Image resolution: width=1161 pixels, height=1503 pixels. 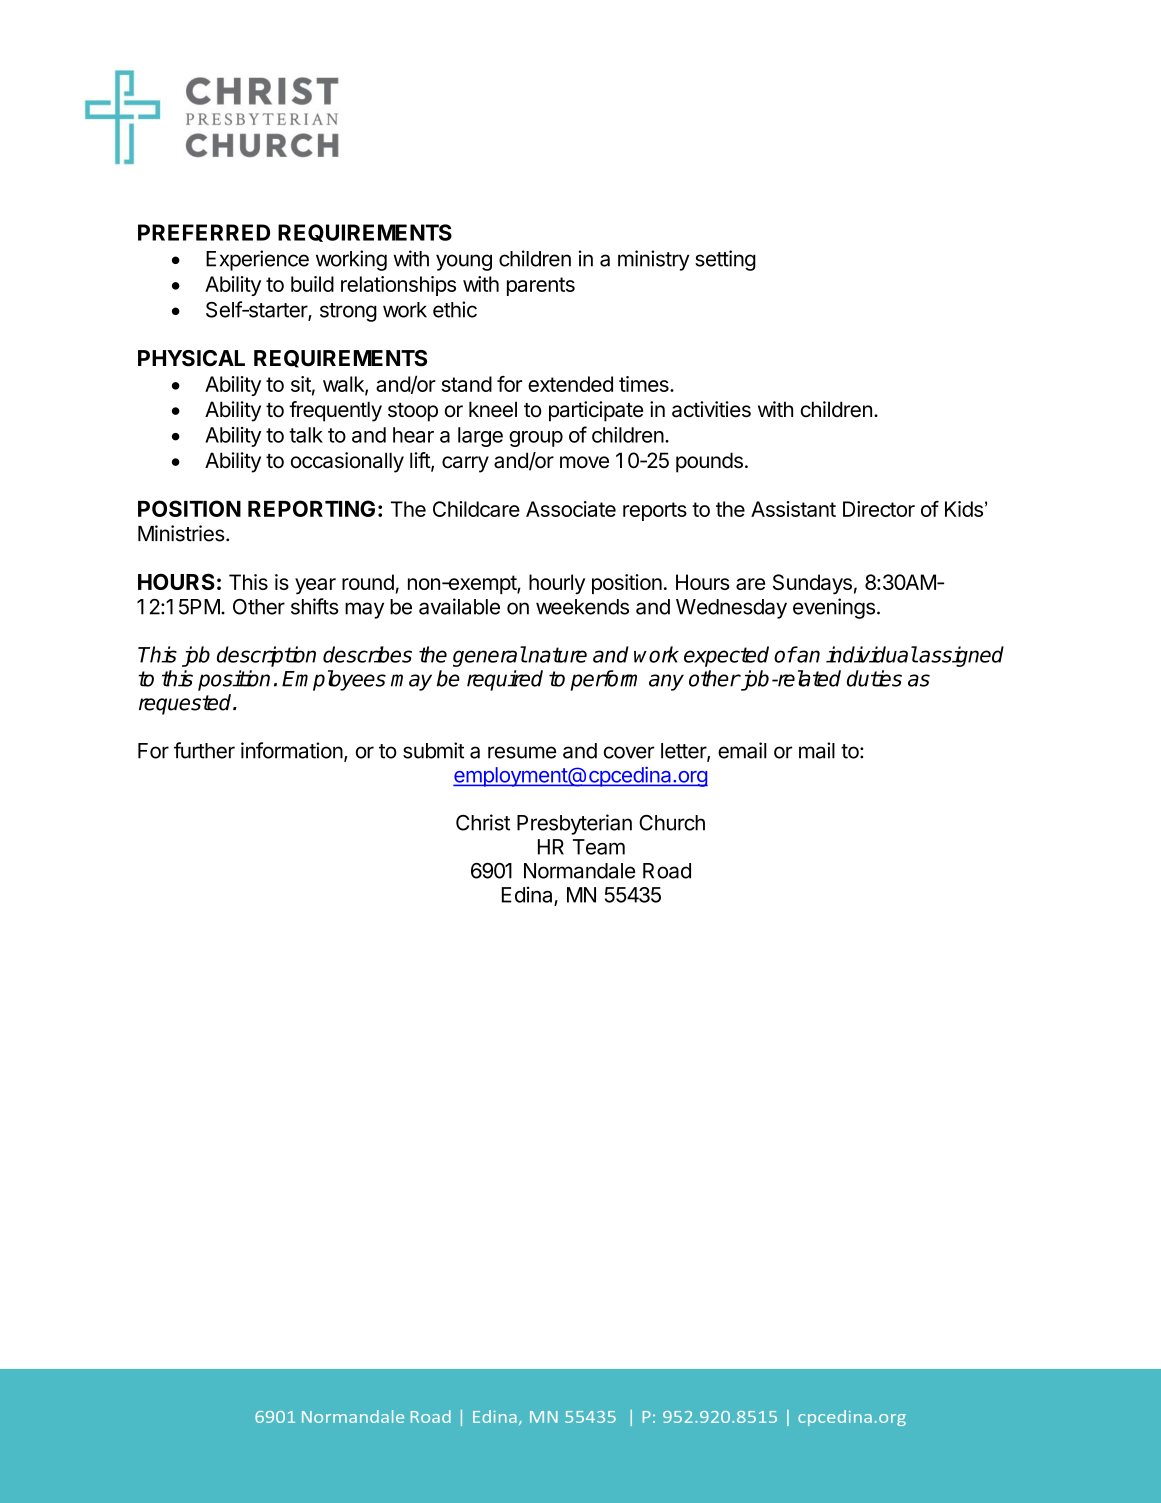 What do you see at coordinates (654, 260) in the screenshot?
I see `ministry` at bounding box center [654, 260].
